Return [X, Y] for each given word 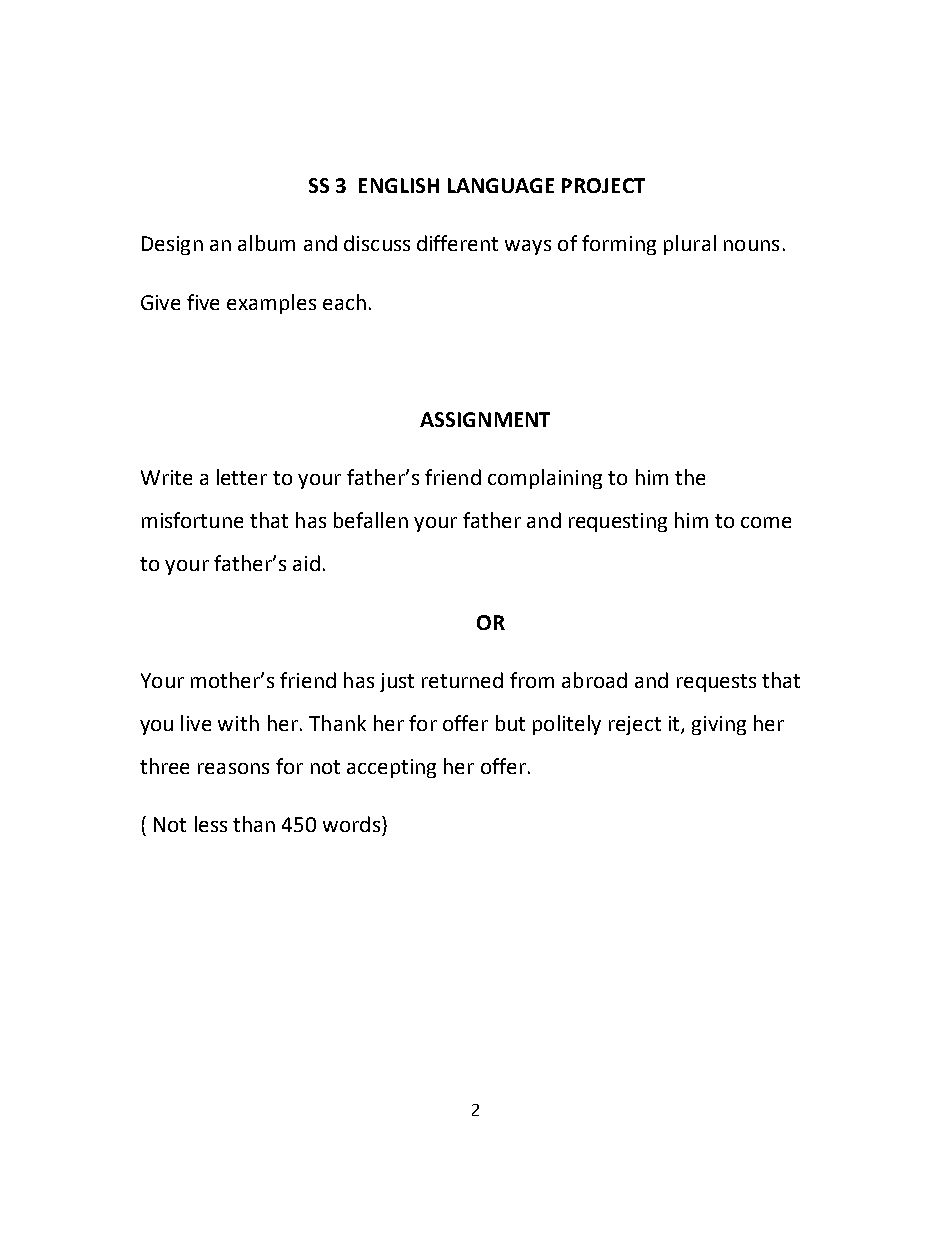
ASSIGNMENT [485, 419]
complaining [545, 479]
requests [716, 683]
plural [690, 245]
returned [462, 680]
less [211, 824]
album [266, 243]
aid [306, 563]
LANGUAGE [501, 185]
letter [242, 477]
